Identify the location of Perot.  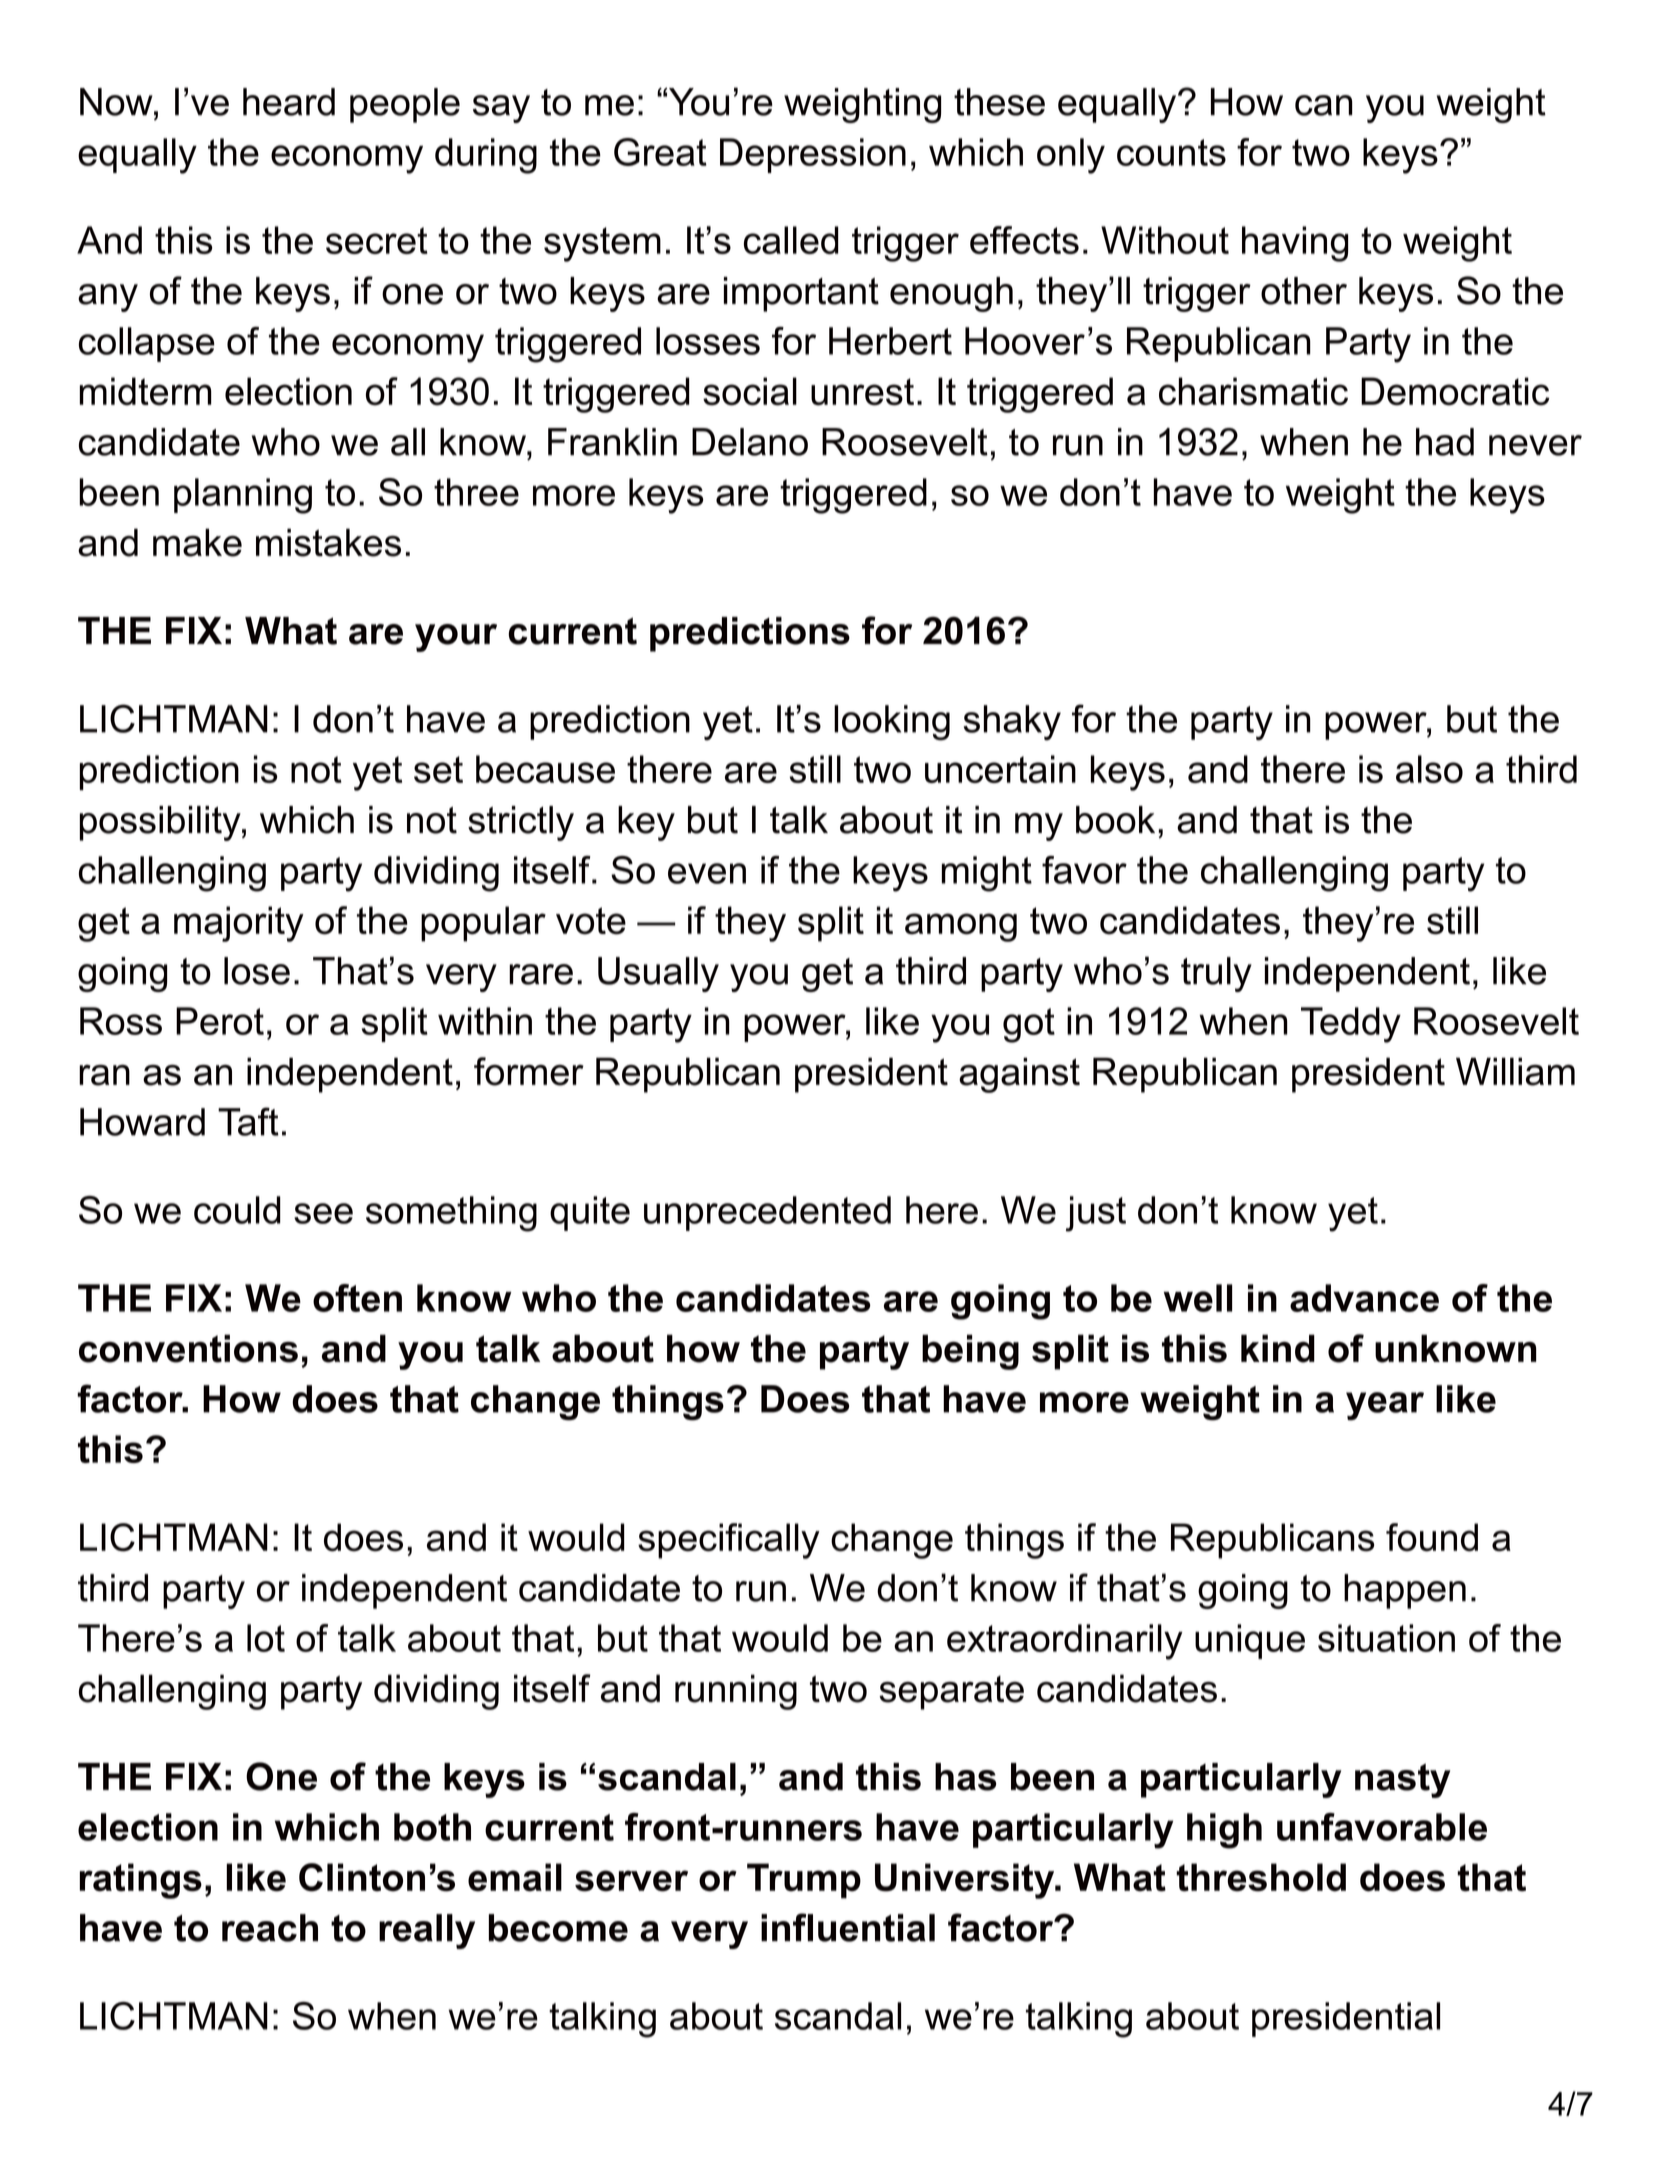
(220, 1021).
